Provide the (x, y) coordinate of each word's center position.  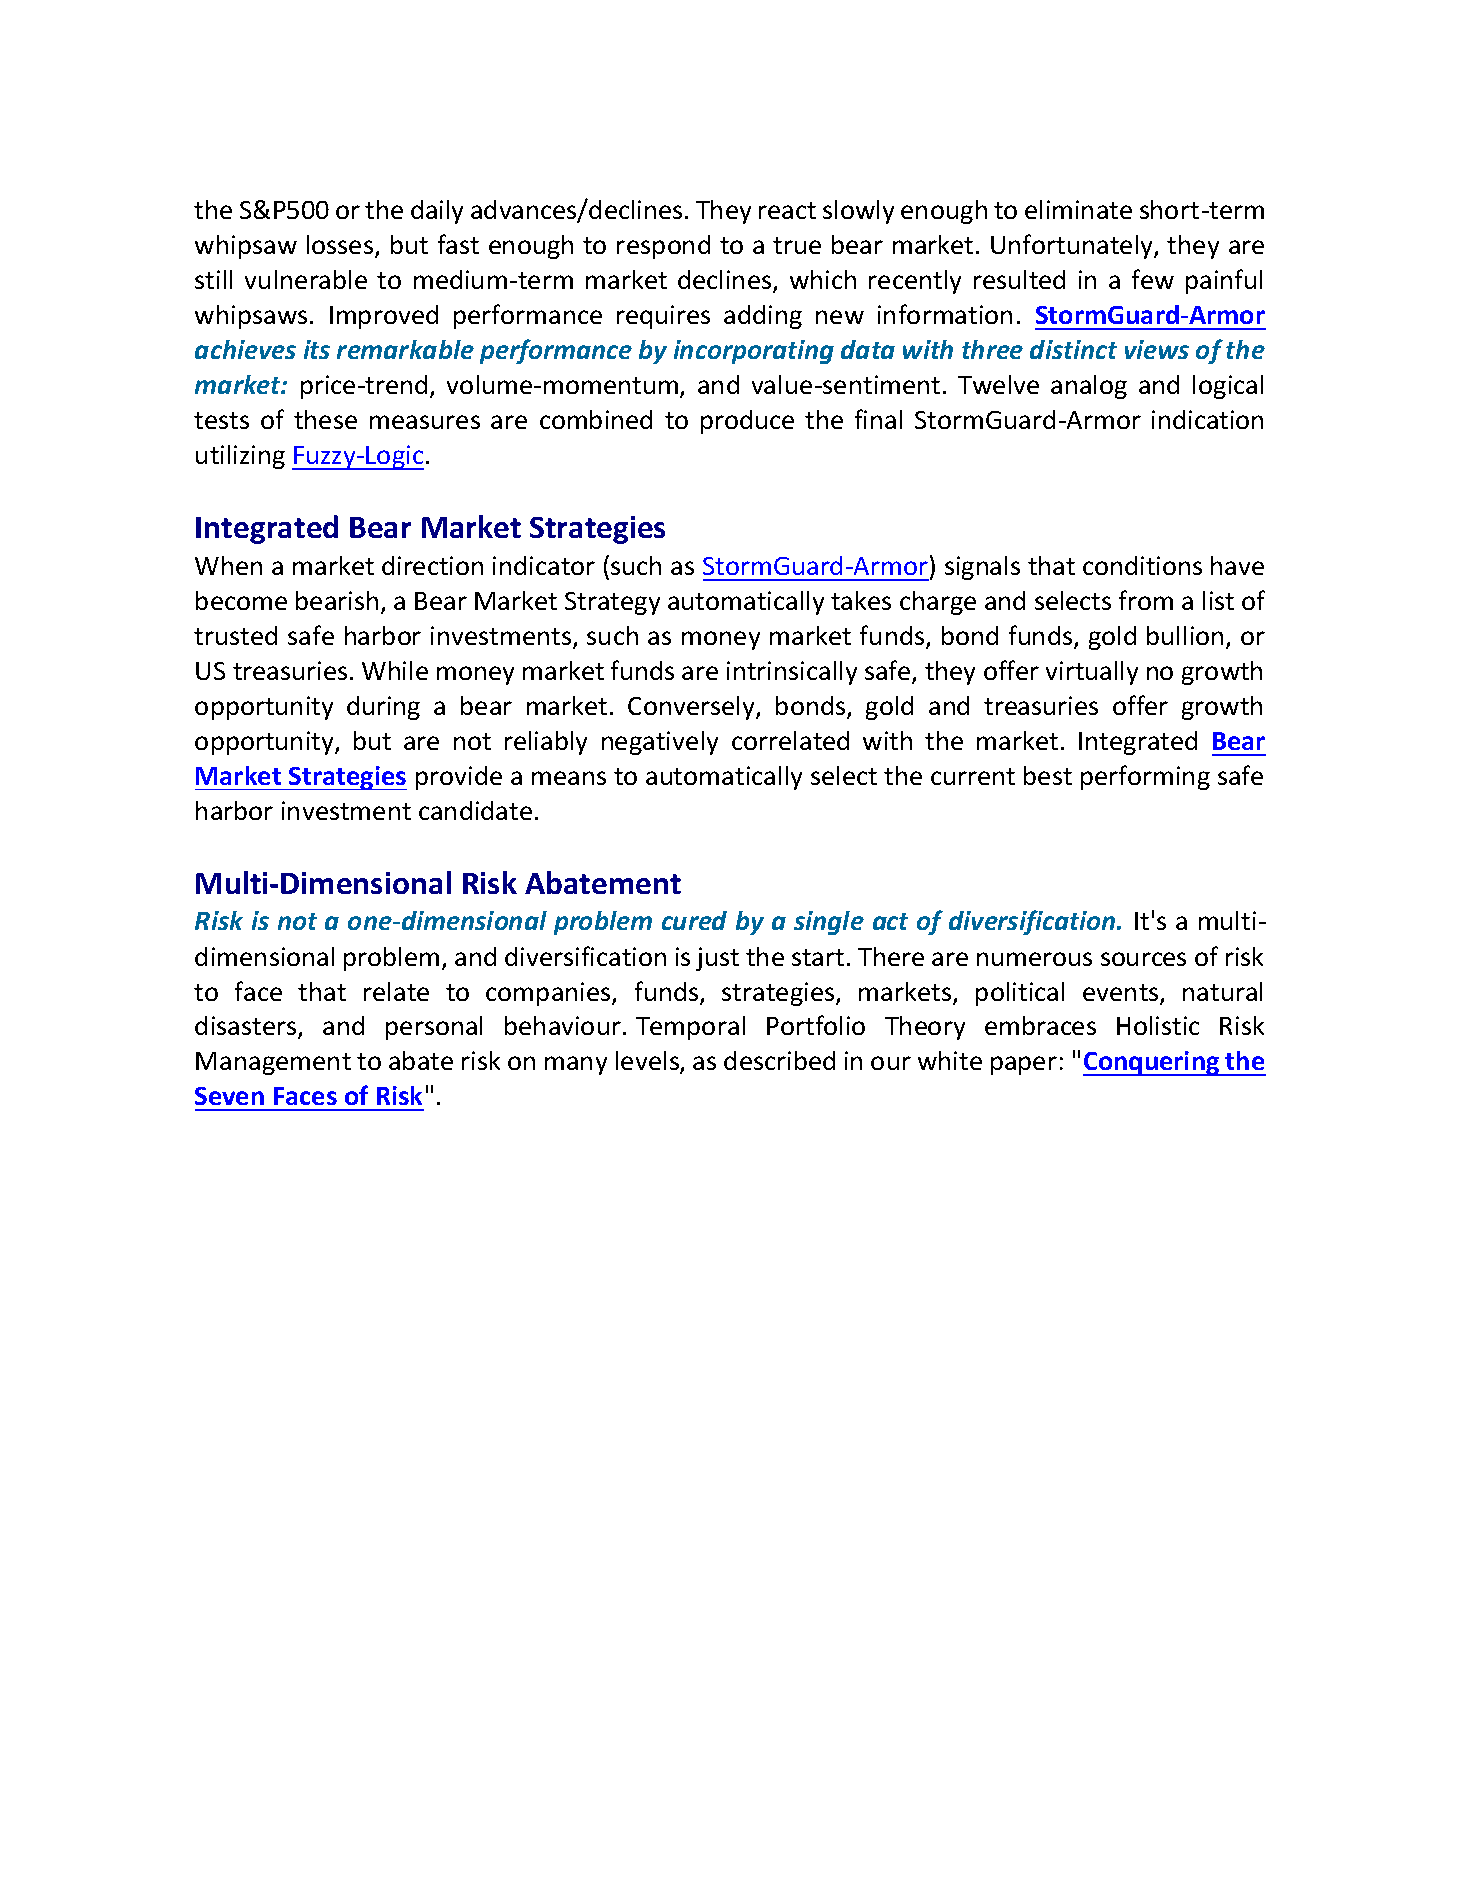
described (779, 1060)
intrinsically (792, 673)
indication (1207, 419)
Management (273, 1063)
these (325, 419)
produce (747, 422)
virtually (1092, 673)
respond (663, 247)
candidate (475, 810)
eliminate (1078, 209)
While (395, 670)
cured (694, 920)
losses (341, 246)
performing (1145, 777)
